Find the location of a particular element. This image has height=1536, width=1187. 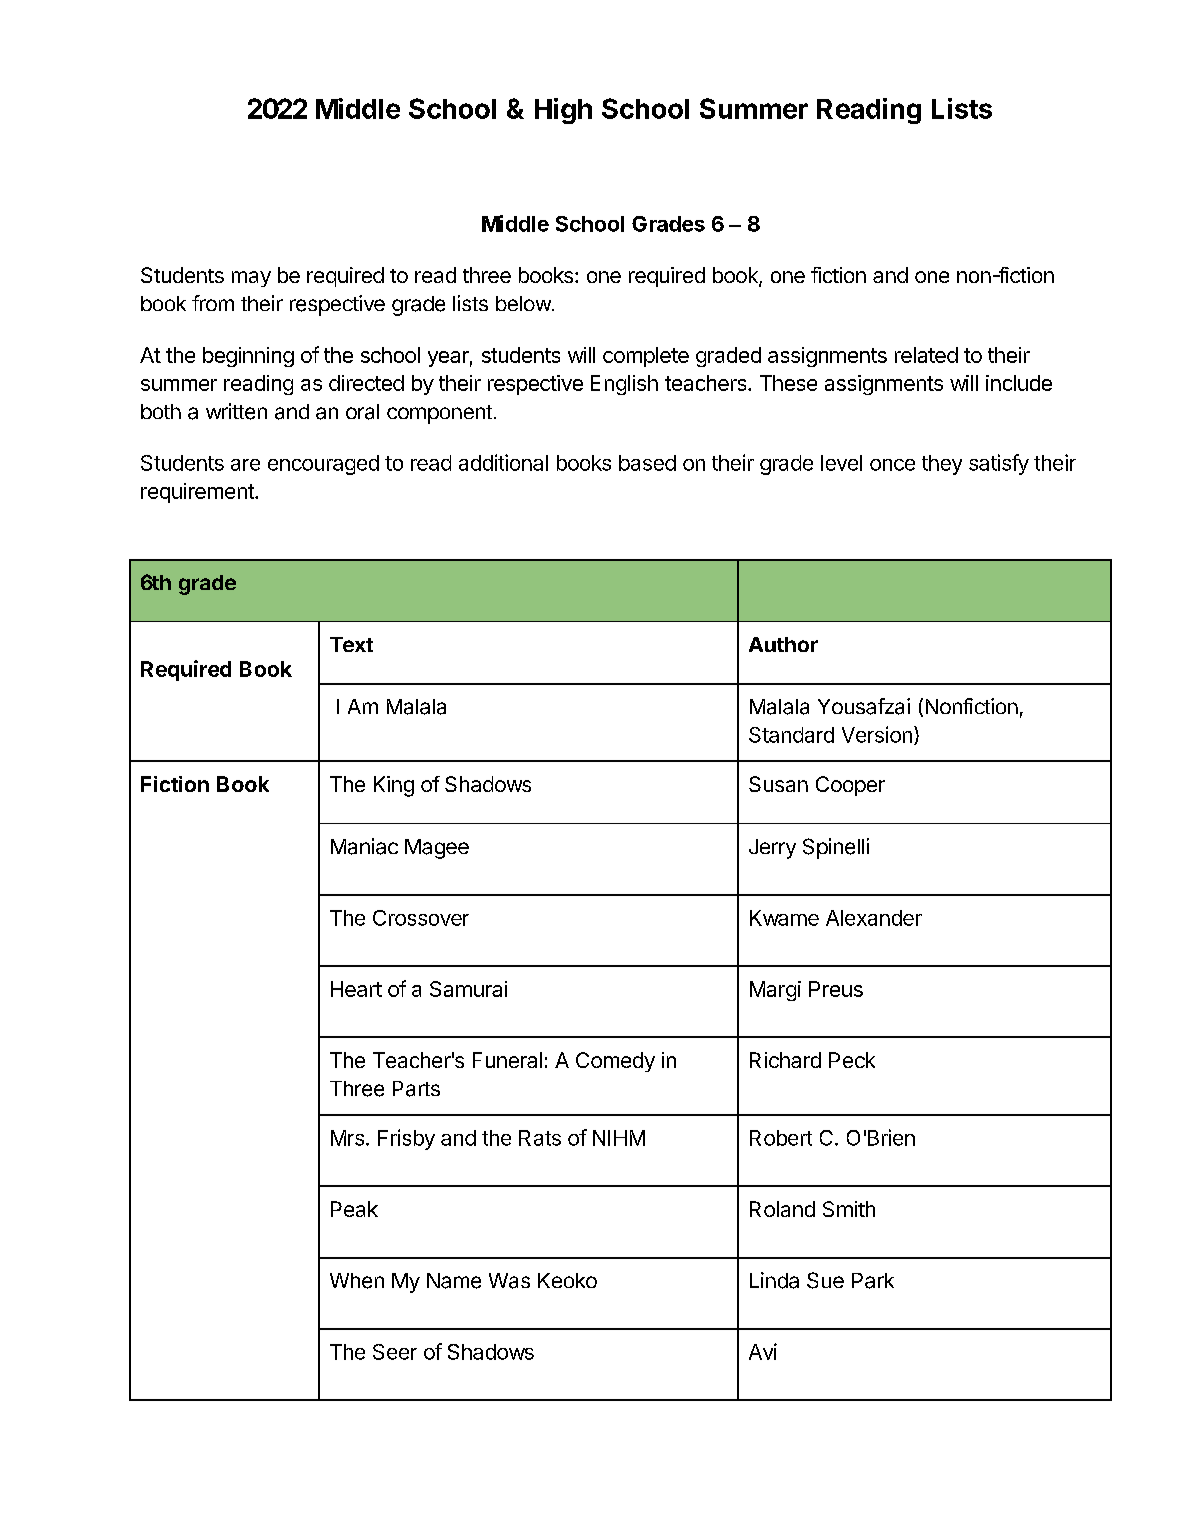

Text is located at coordinates (351, 644).
